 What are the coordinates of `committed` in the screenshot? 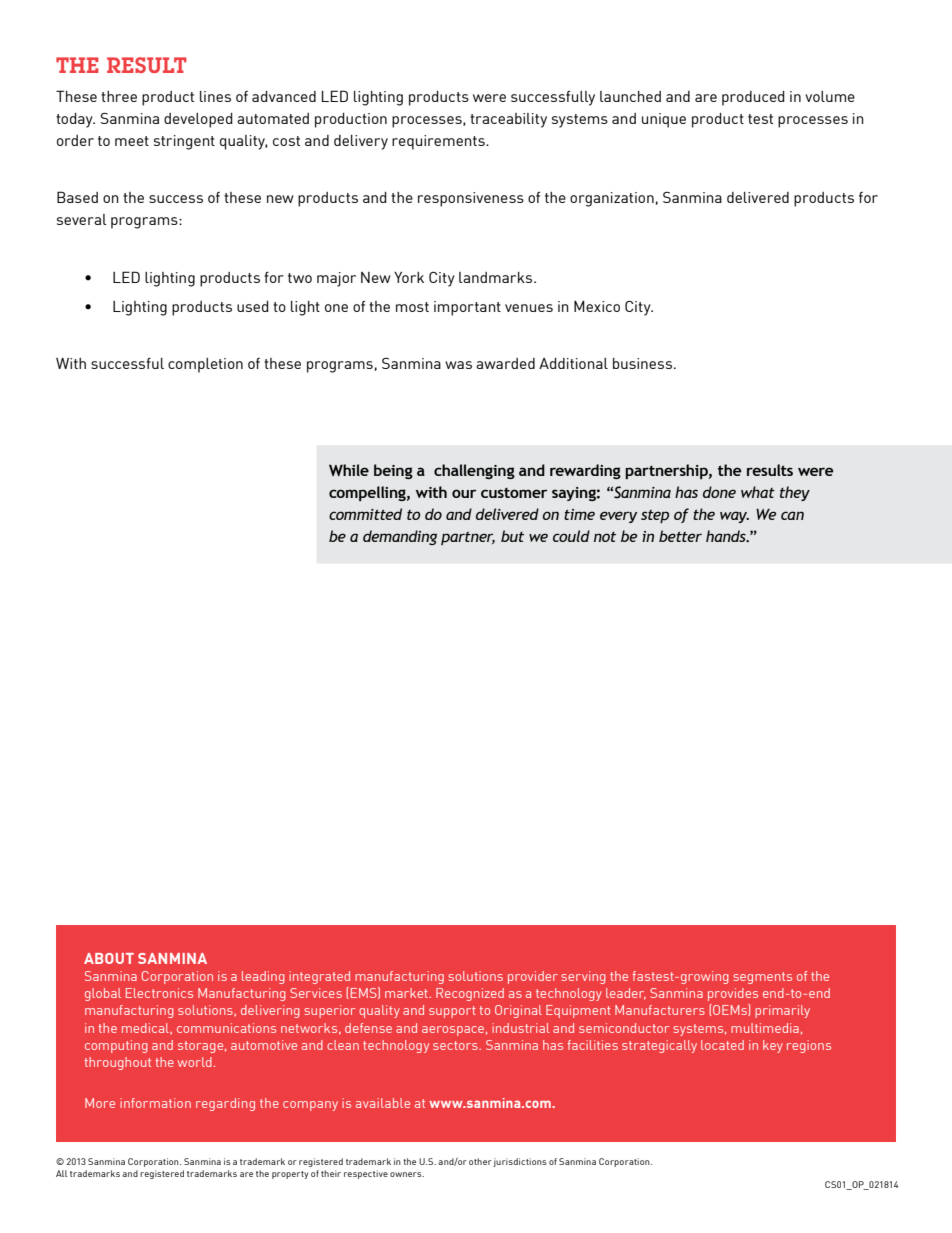 It's located at (365, 514).
